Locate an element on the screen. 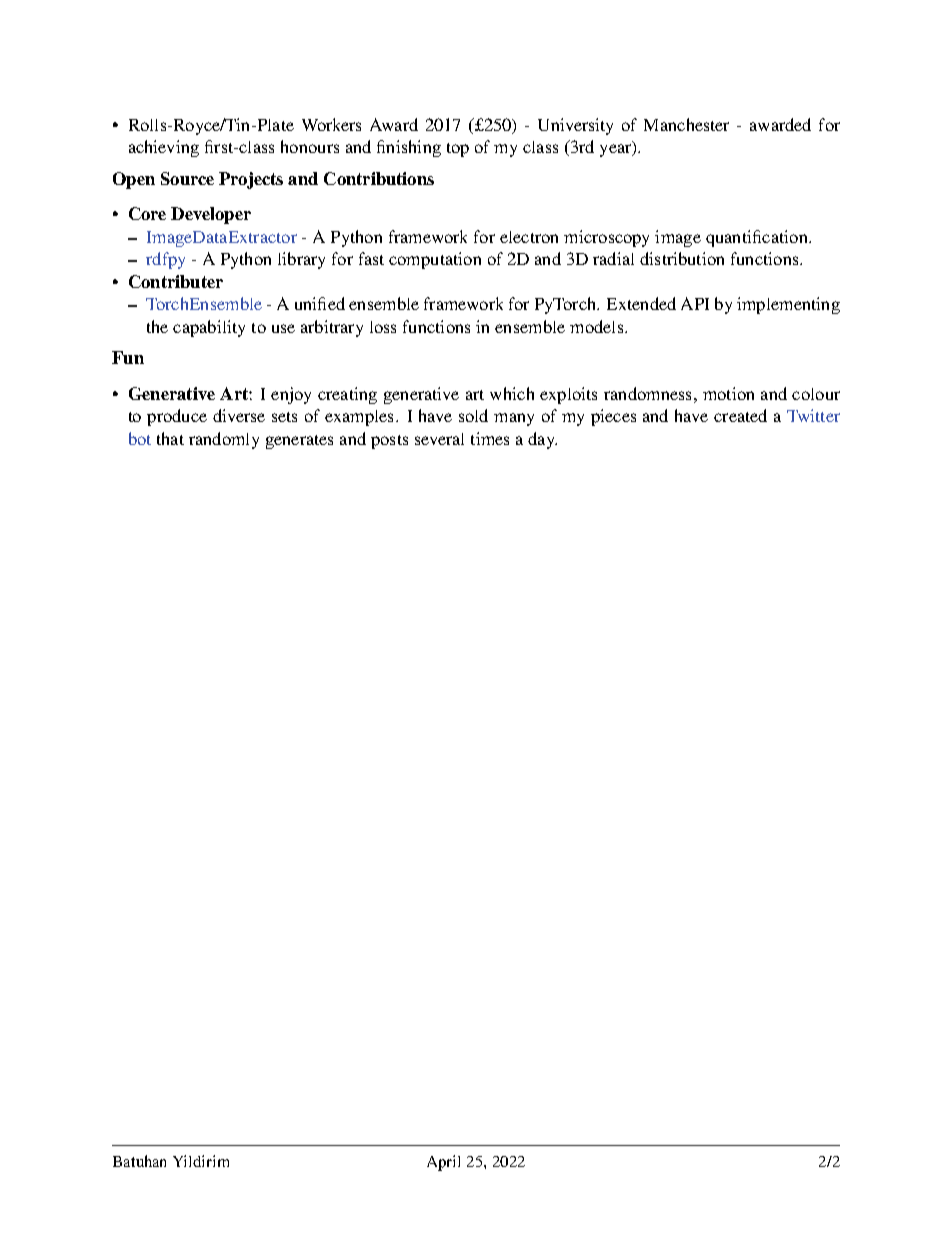 The width and height of the screenshot is (952, 1233). top is located at coordinates (458, 150).
